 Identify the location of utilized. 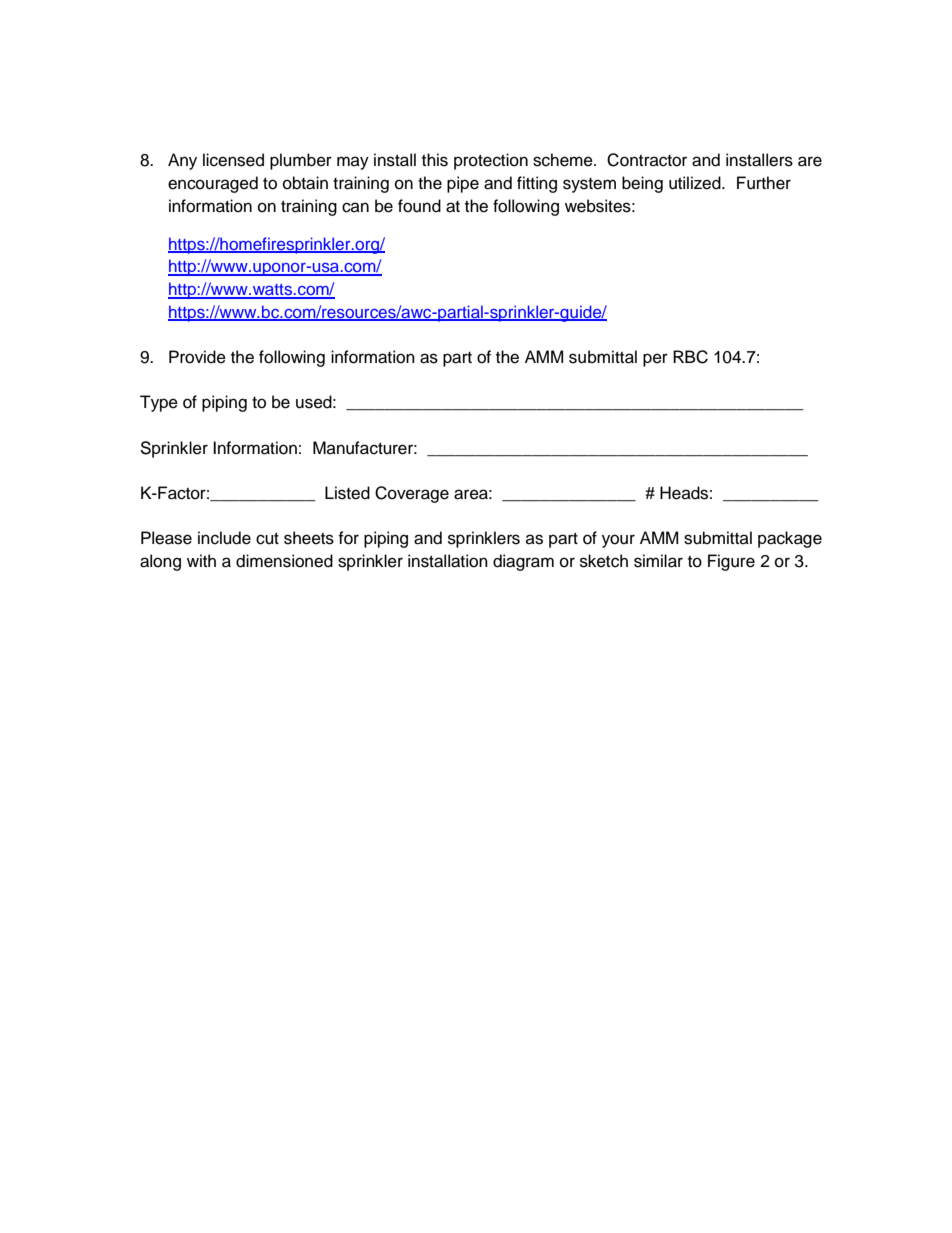
(696, 183).
